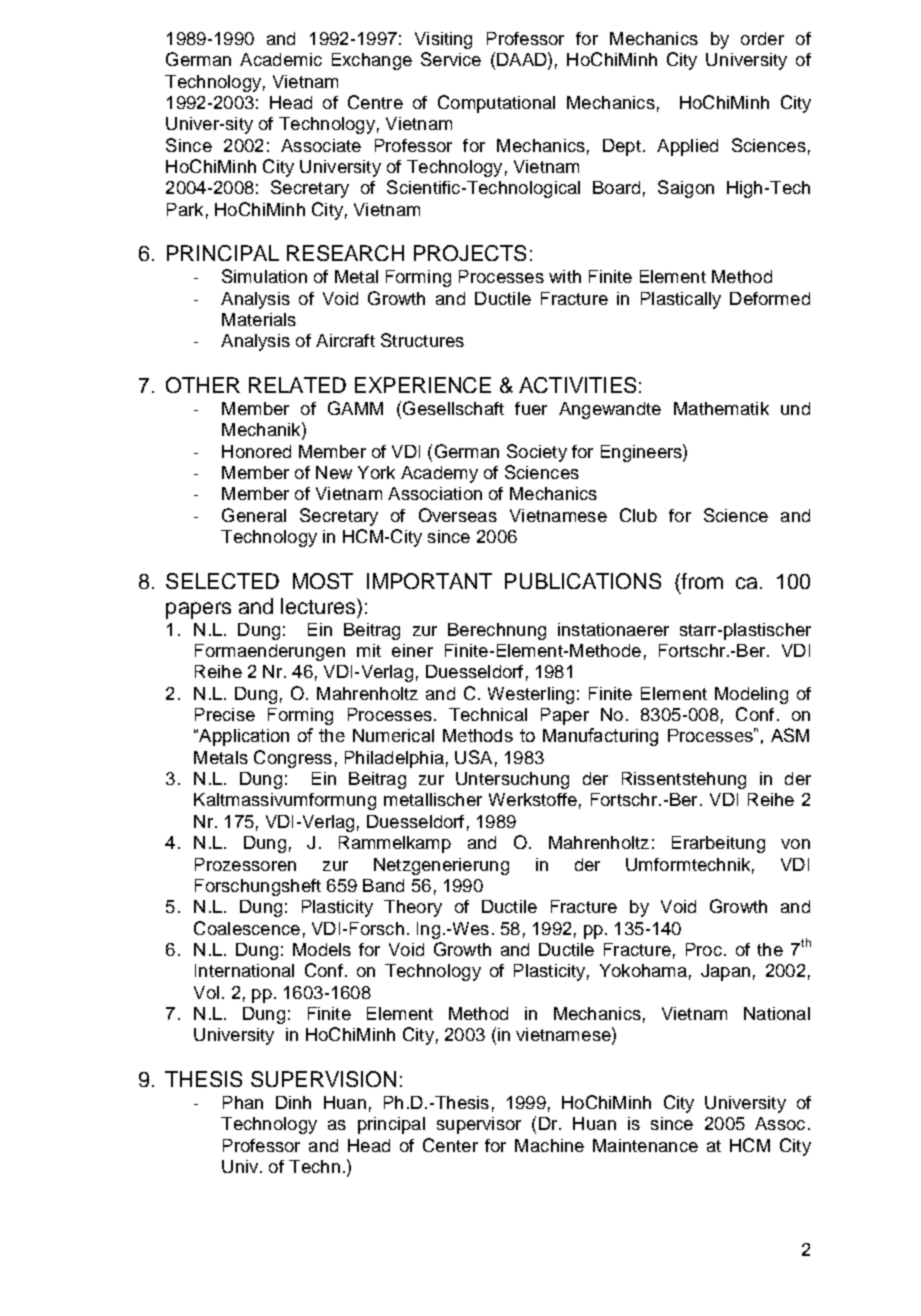  I want to click on order, so click(762, 38).
